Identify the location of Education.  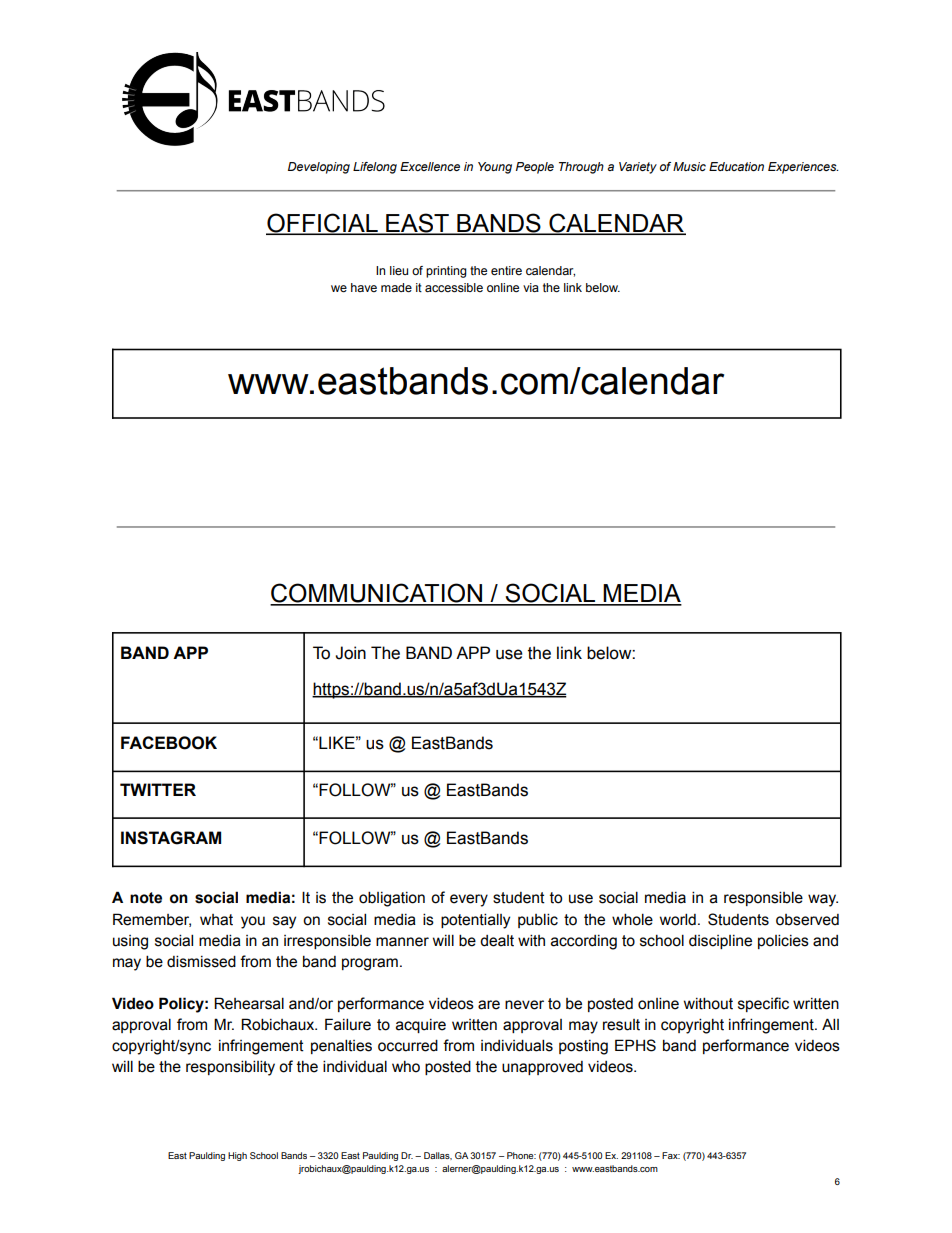
(736, 166).
